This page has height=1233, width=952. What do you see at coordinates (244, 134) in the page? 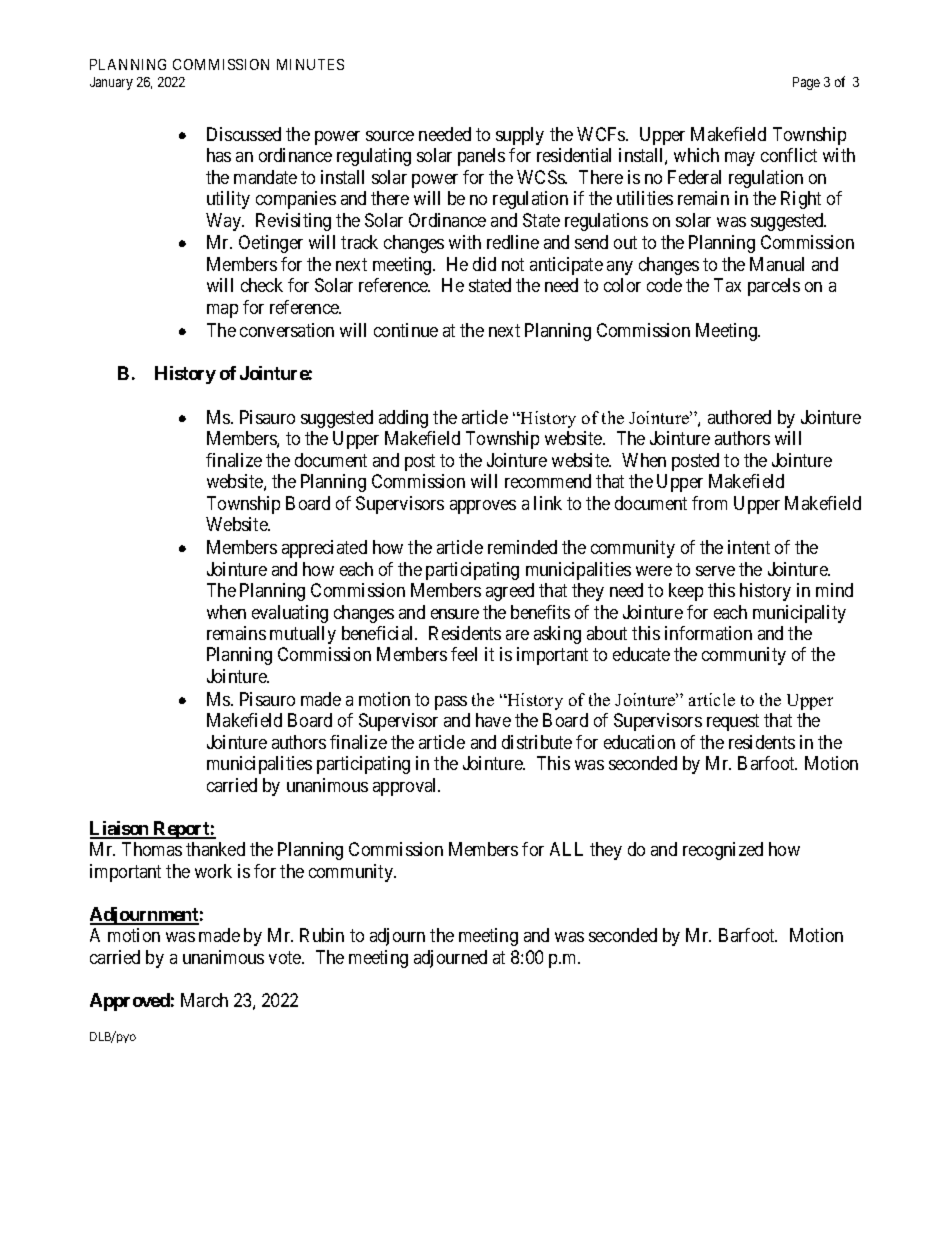
I see `Discussed` at bounding box center [244, 134].
